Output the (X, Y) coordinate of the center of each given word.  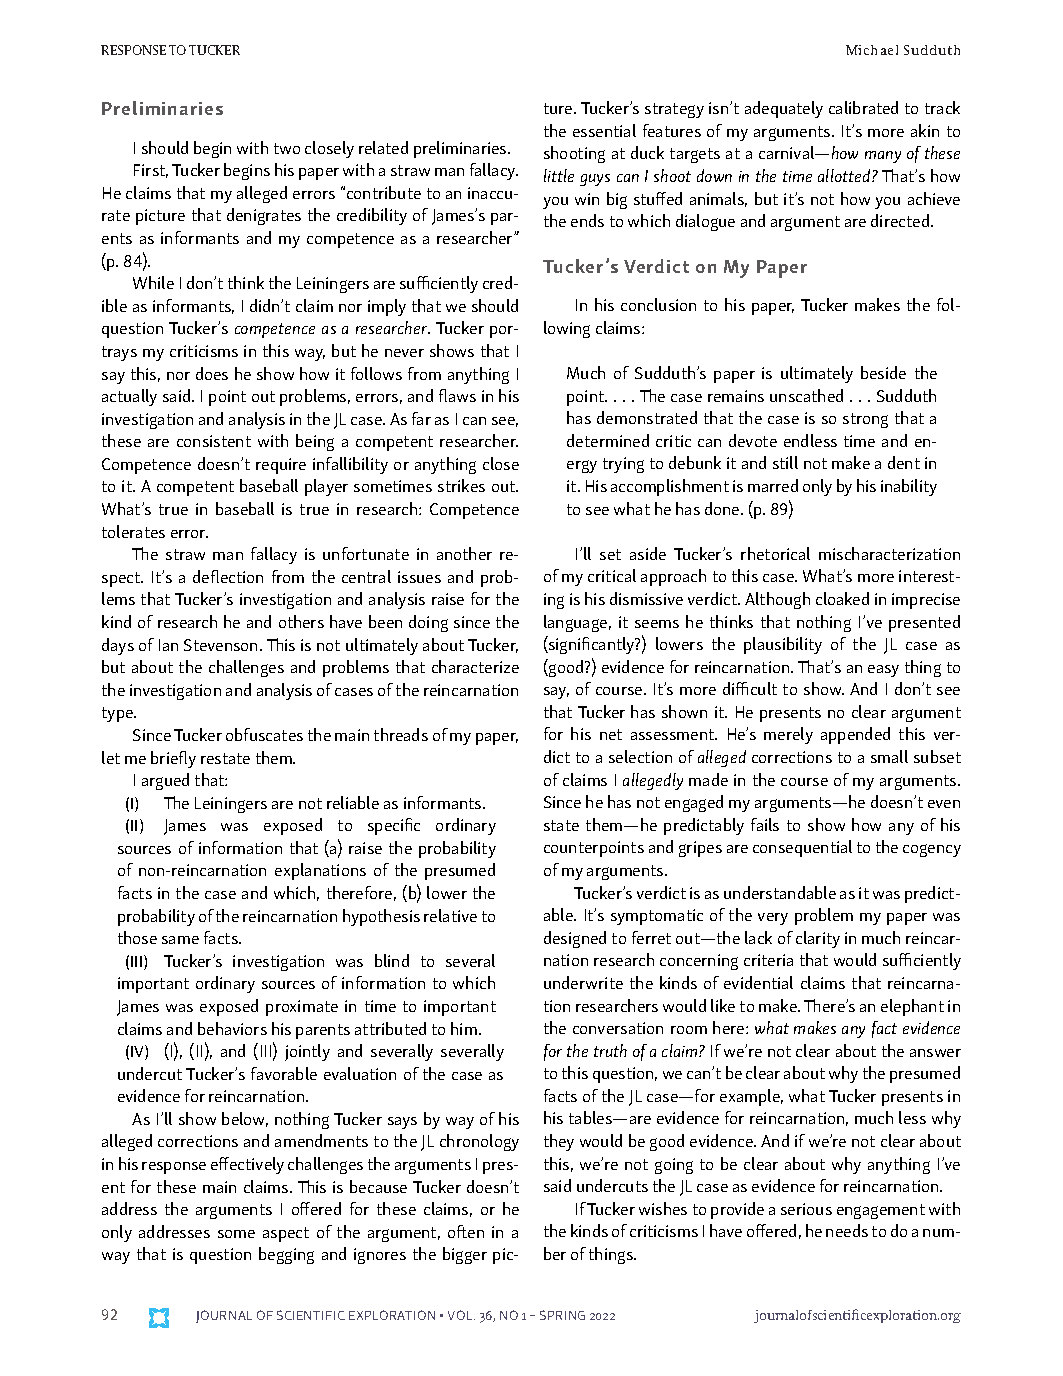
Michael (872, 50)
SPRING (562, 1315)
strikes (461, 485)
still (785, 462)
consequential (802, 848)
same (180, 940)
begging (286, 1255)
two (287, 148)
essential (604, 130)
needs (847, 1230)
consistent (214, 441)
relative (450, 915)
